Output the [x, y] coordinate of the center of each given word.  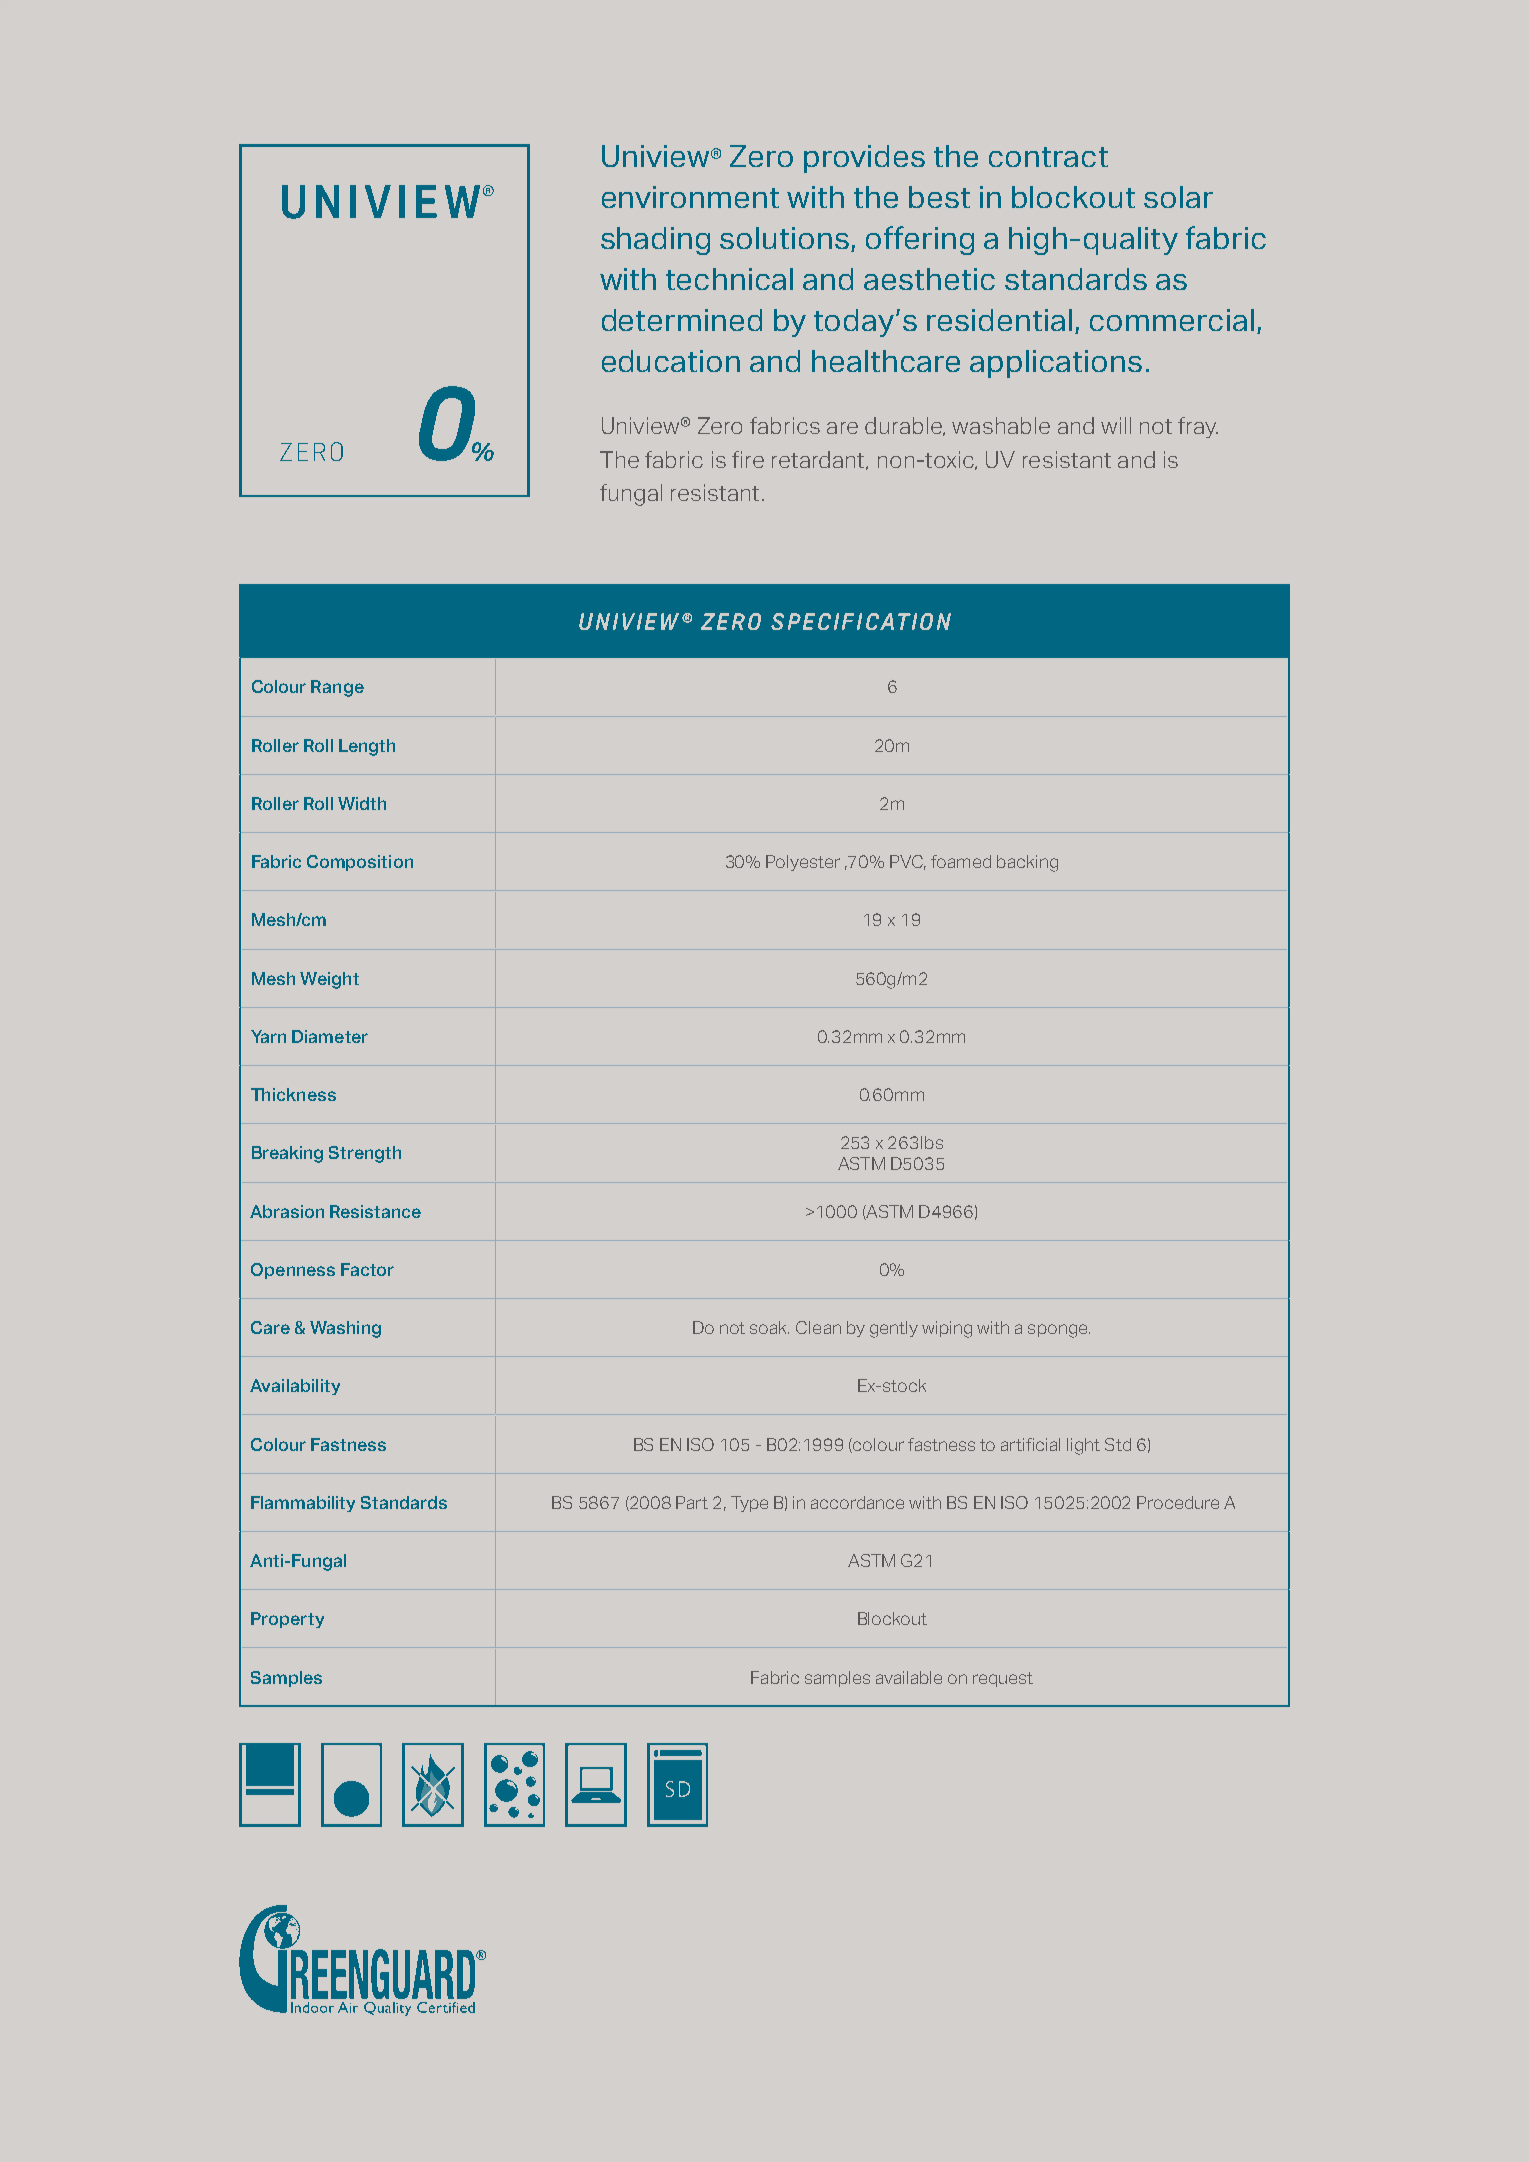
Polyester [803, 863]
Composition [360, 863]
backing [1027, 863]
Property [287, 1620]
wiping [947, 1329]
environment [690, 197]
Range [337, 688]
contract [1048, 157]
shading [655, 241]
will [1116, 425]
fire [748, 459]
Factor [367, 1269]
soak [769, 1327]
